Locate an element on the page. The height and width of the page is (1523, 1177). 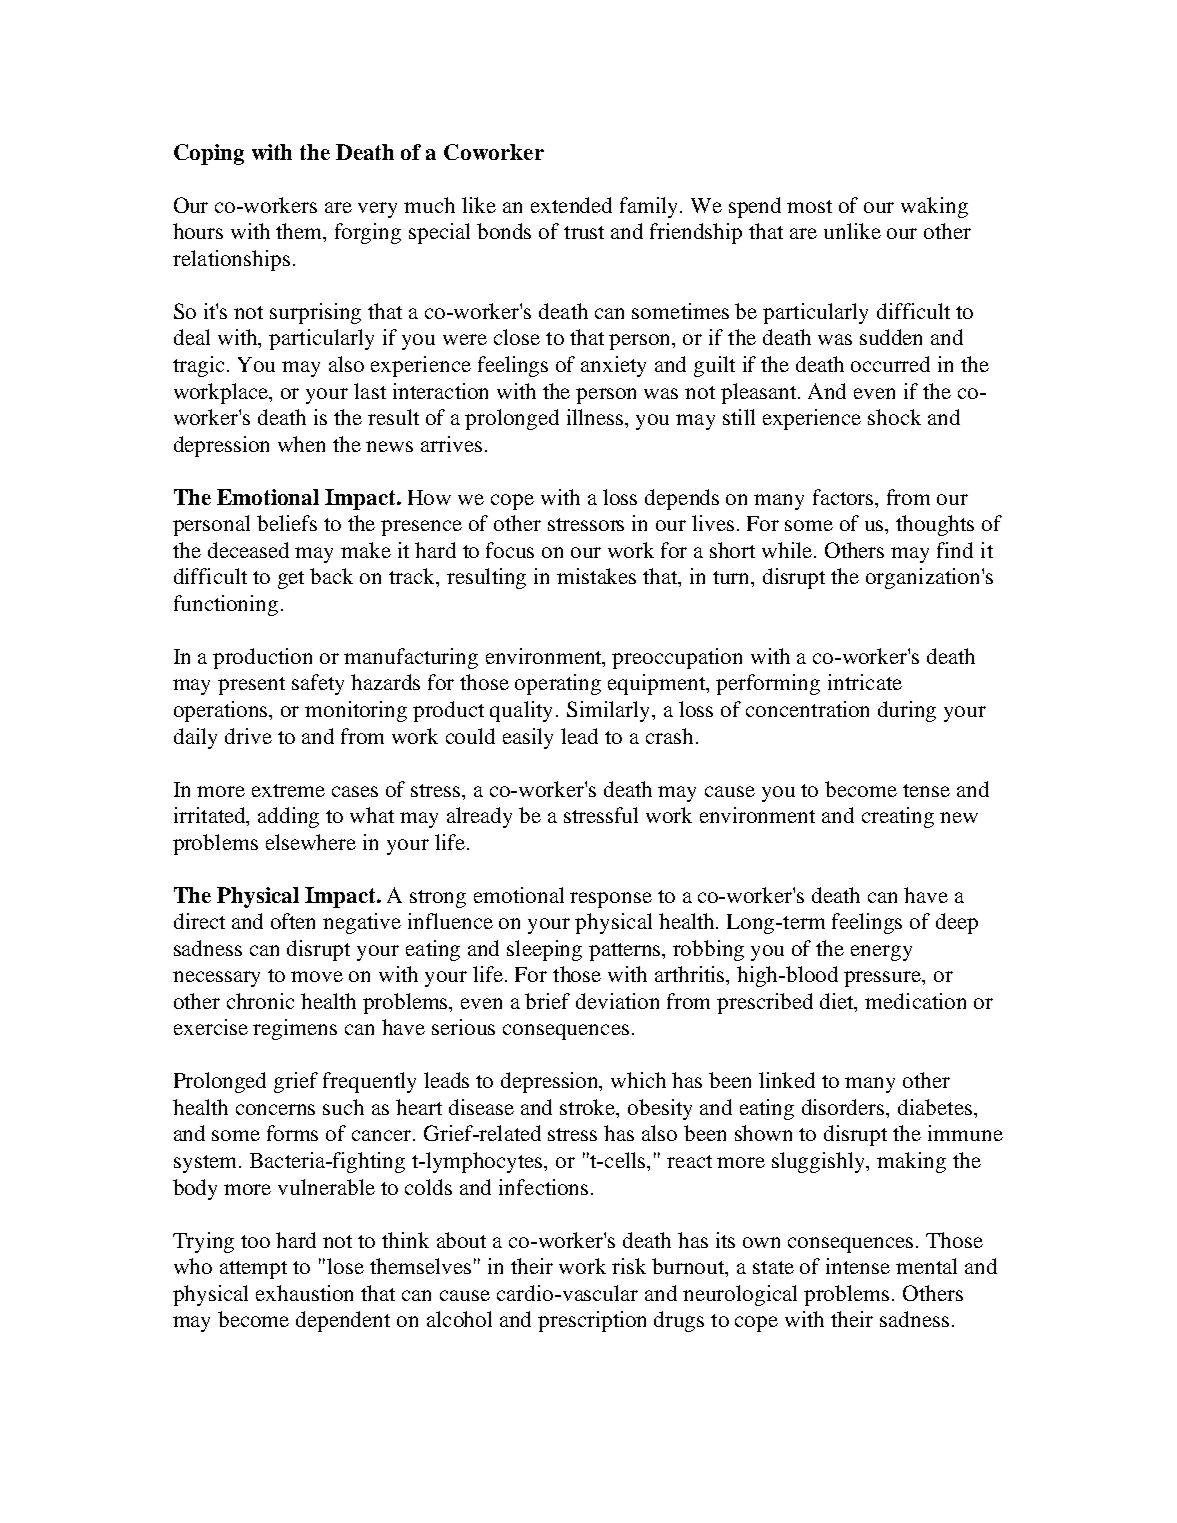
extended is located at coordinates (571, 205).
